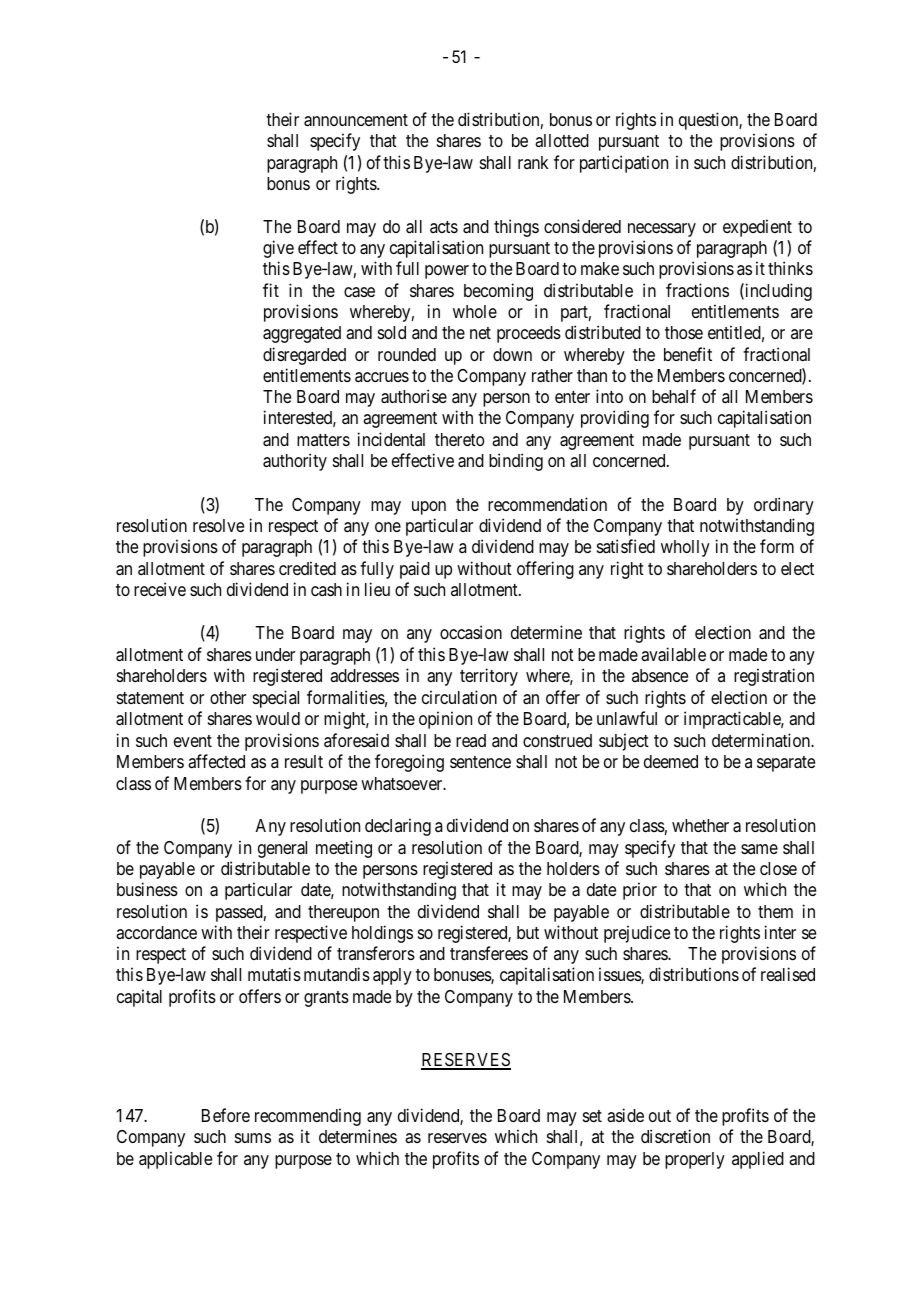 The image size is (924, 1307). Describe the element at coordinates (533, 162) in the document. I see `rank` at that location.
